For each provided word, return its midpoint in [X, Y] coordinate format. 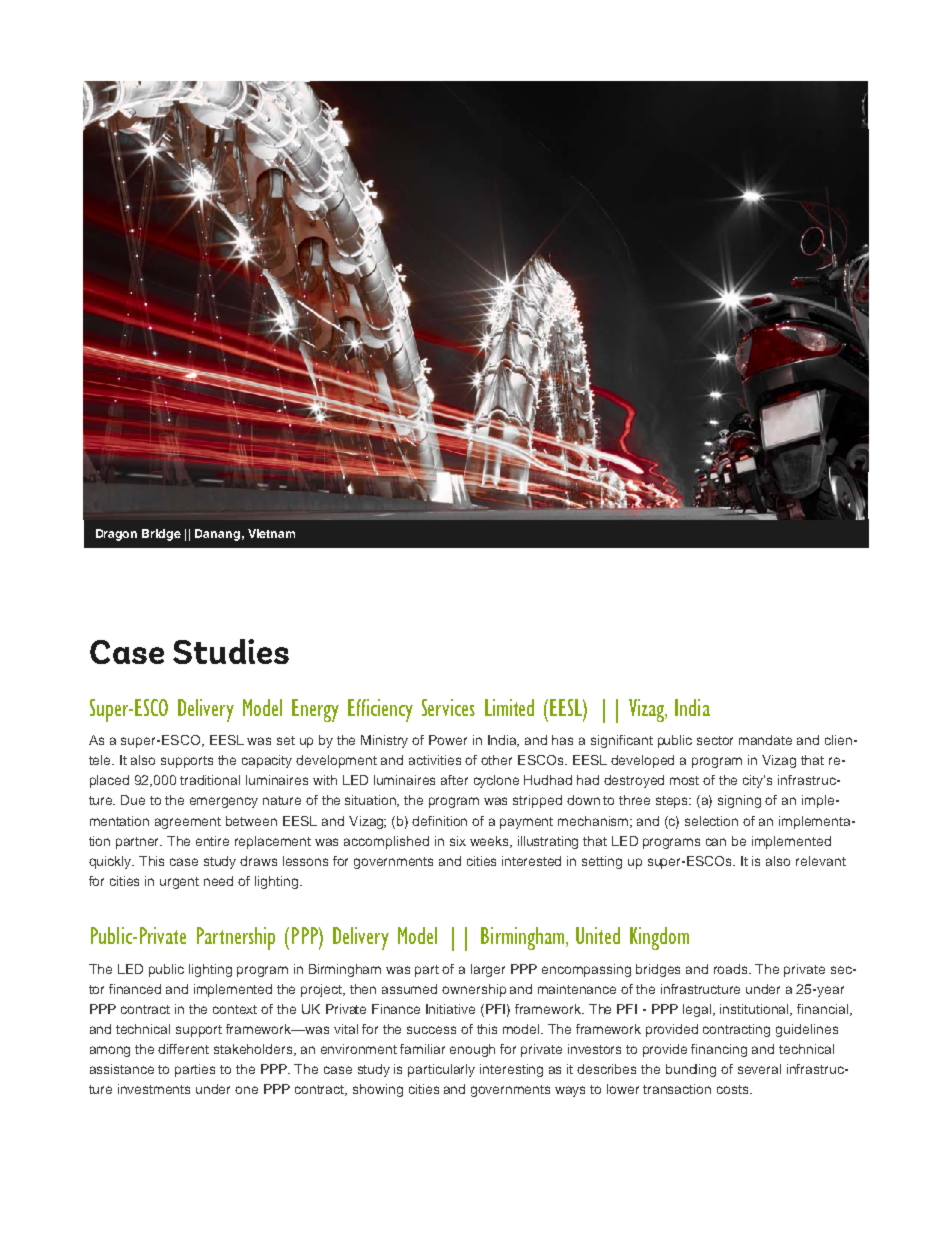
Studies [231, 651]
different [183, 1049]
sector [715, 740]
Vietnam [271, 533]
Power [448, 740]
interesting [511, 1070]
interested [531, 861]
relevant [821, 861]
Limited [509, 707]
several [759, 1069]
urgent [179, 883]
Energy [315, 710]
